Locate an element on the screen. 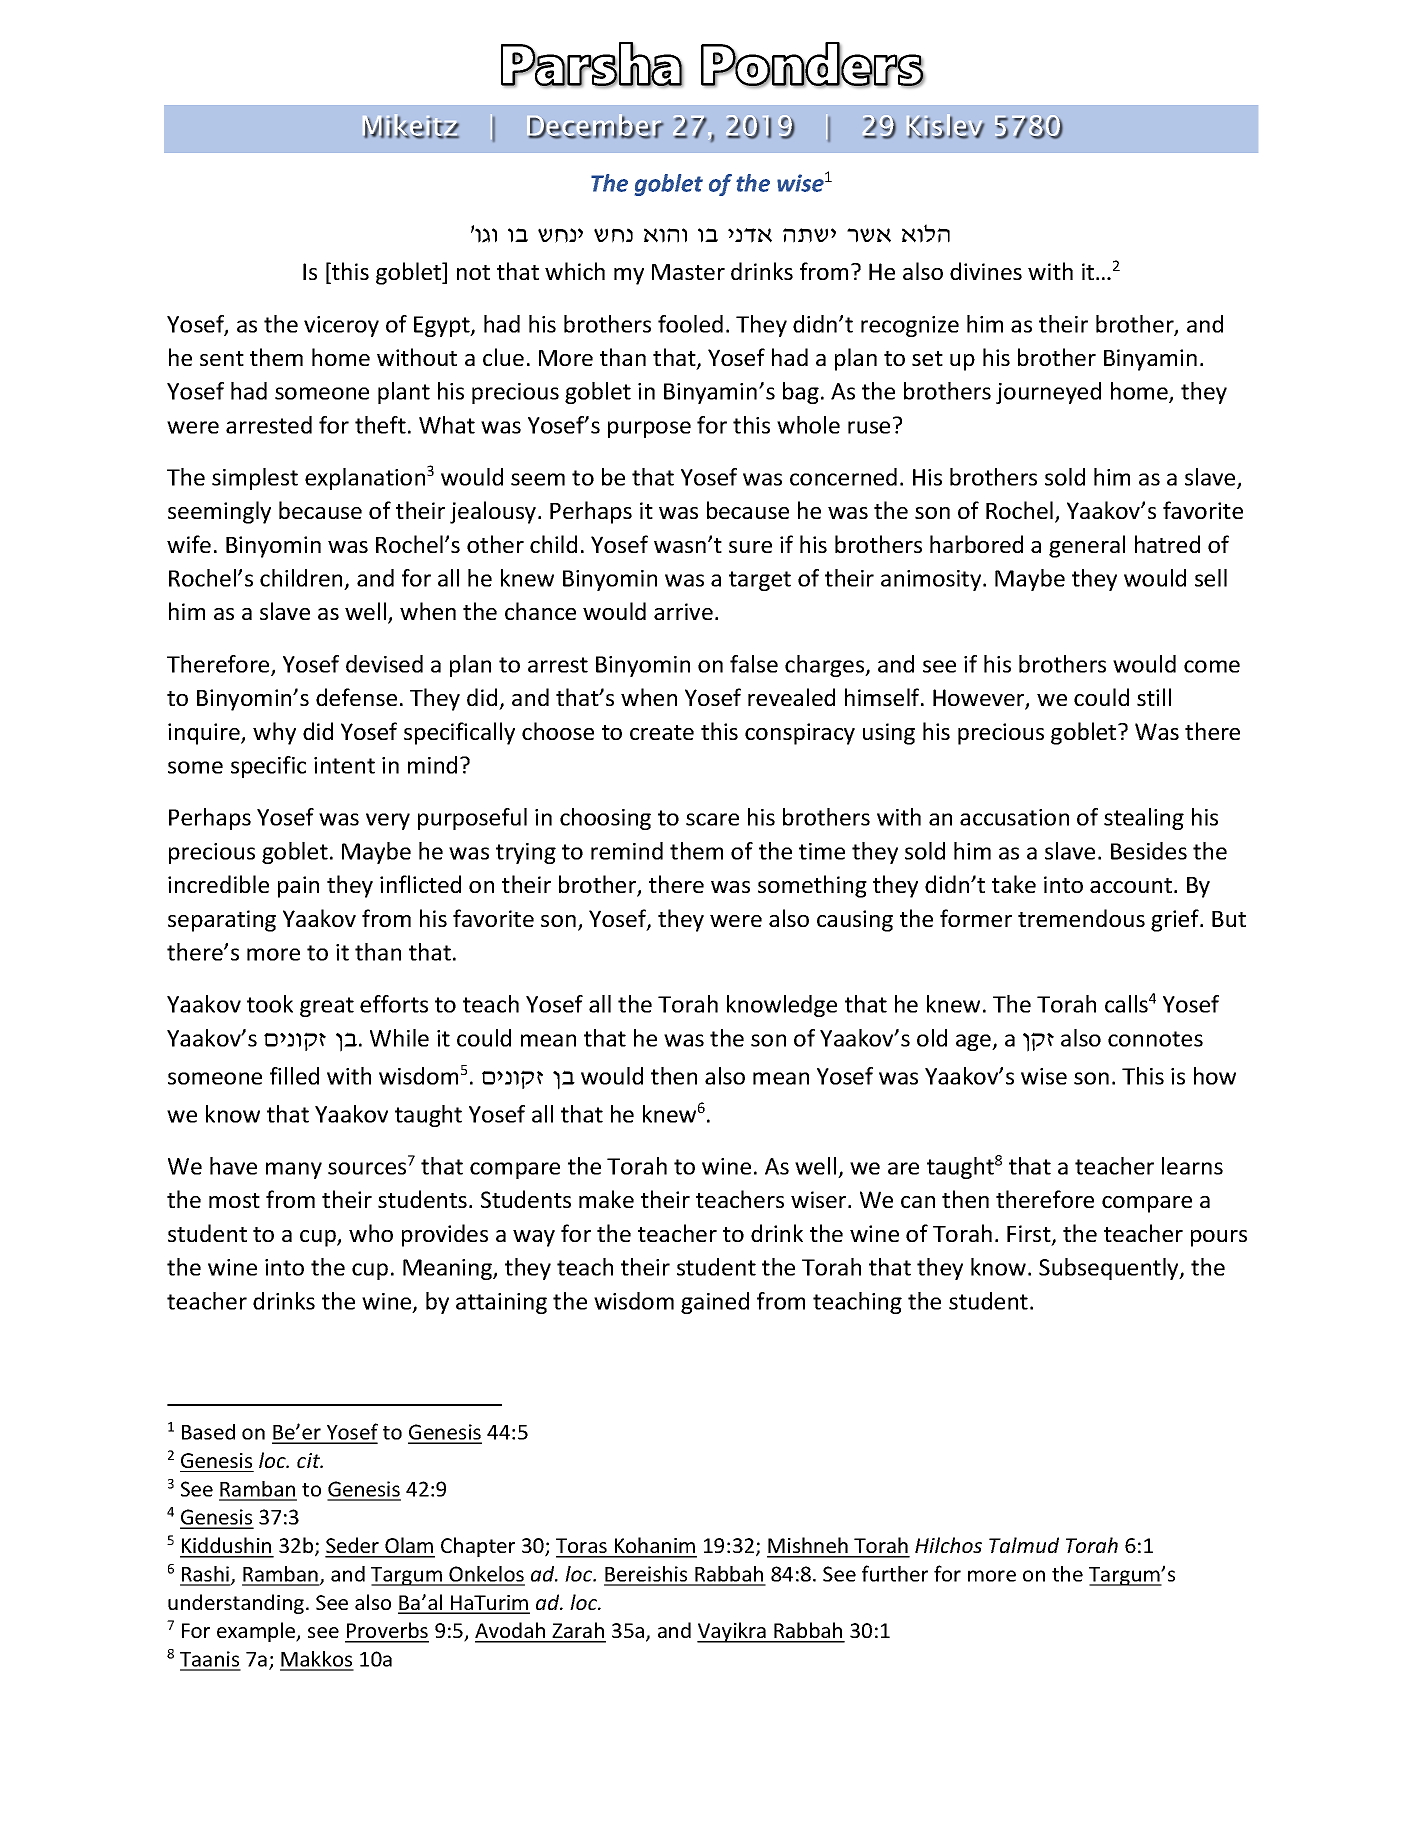  whole is located at coordinates (808, 425).
